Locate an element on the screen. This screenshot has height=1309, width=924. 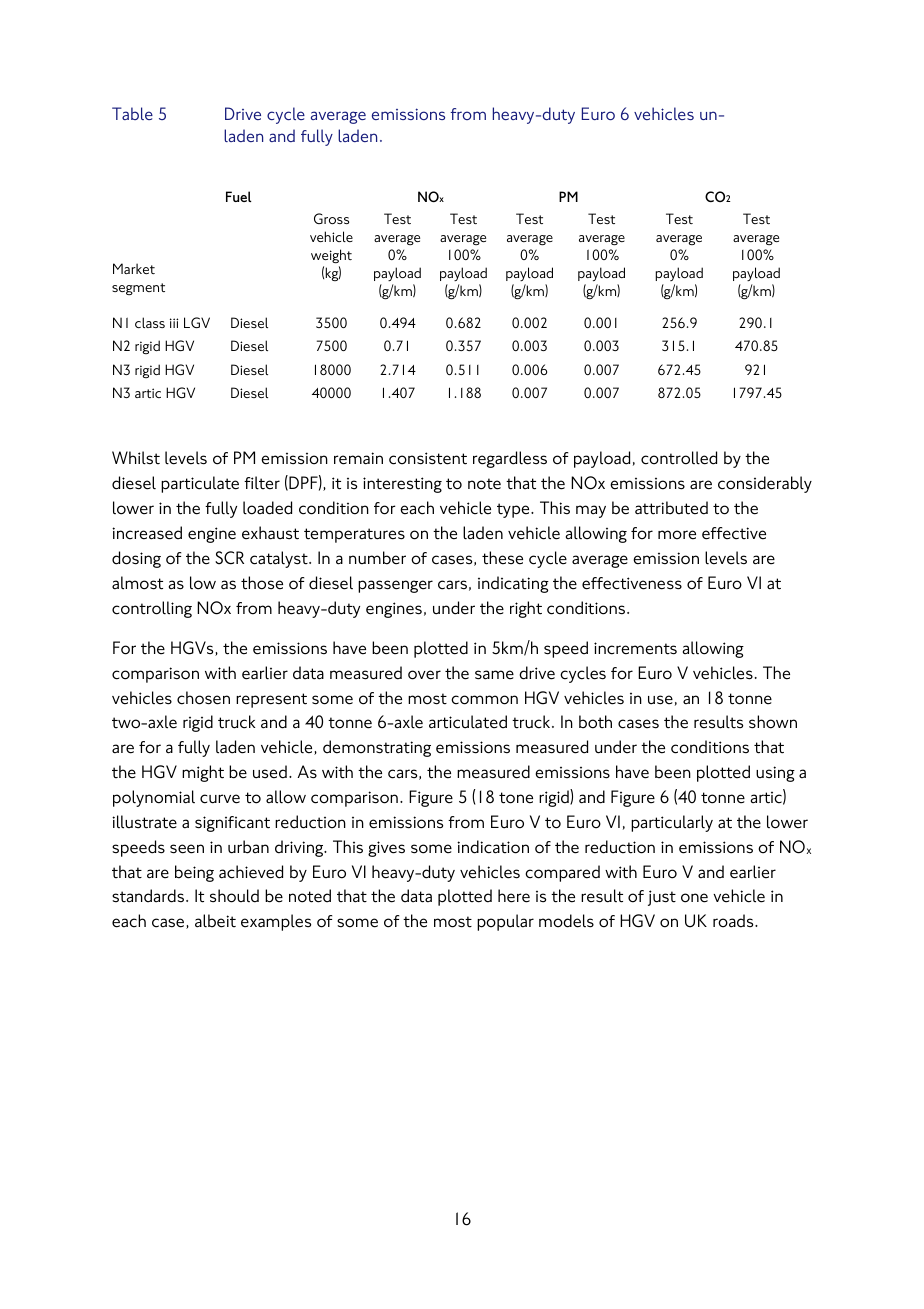
Gross is located at coordinates (331, 218).
